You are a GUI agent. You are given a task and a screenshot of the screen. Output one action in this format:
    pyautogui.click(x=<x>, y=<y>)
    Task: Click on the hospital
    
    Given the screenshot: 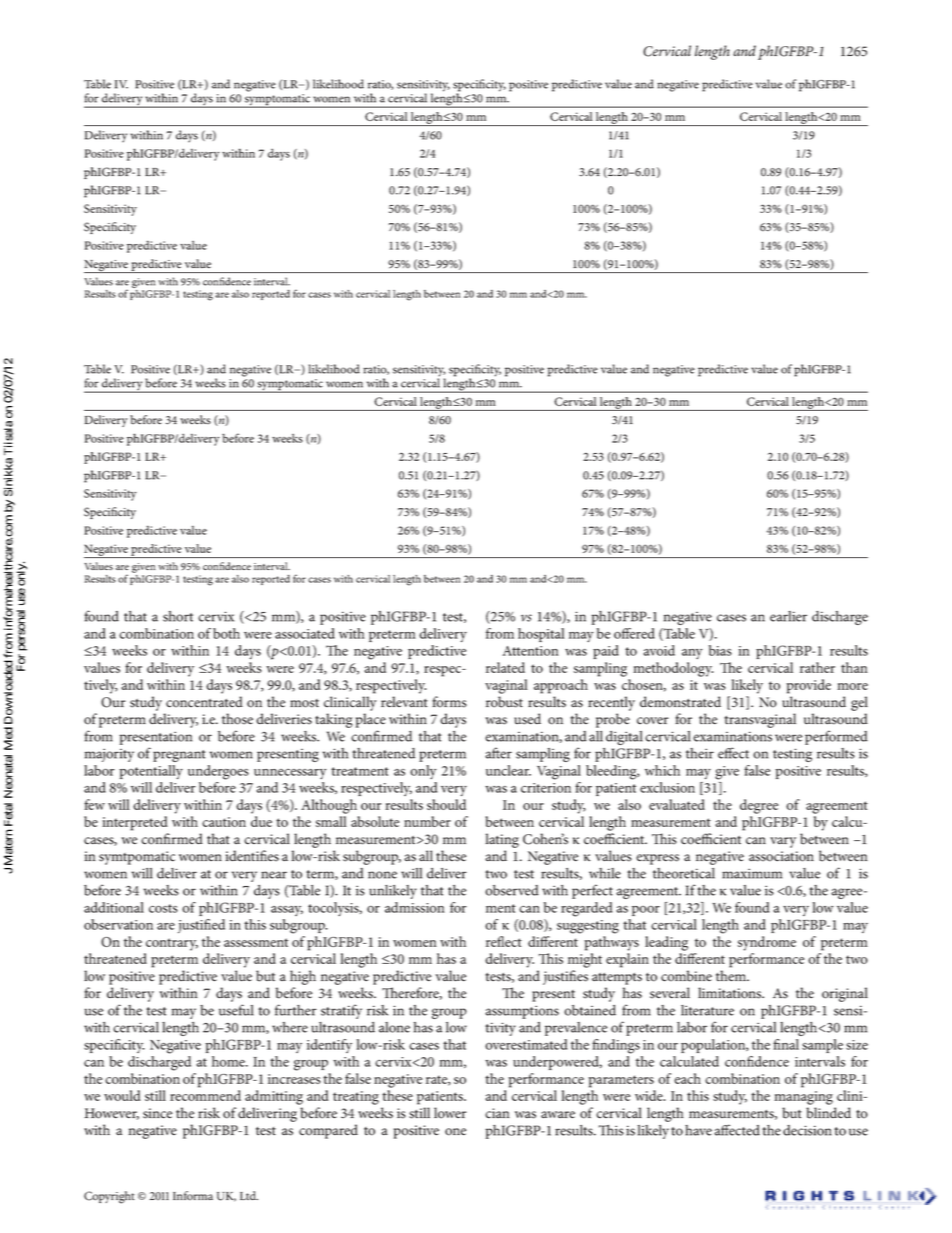 What is the action you would take?
    pyautogui.click(x=541, y=635)
